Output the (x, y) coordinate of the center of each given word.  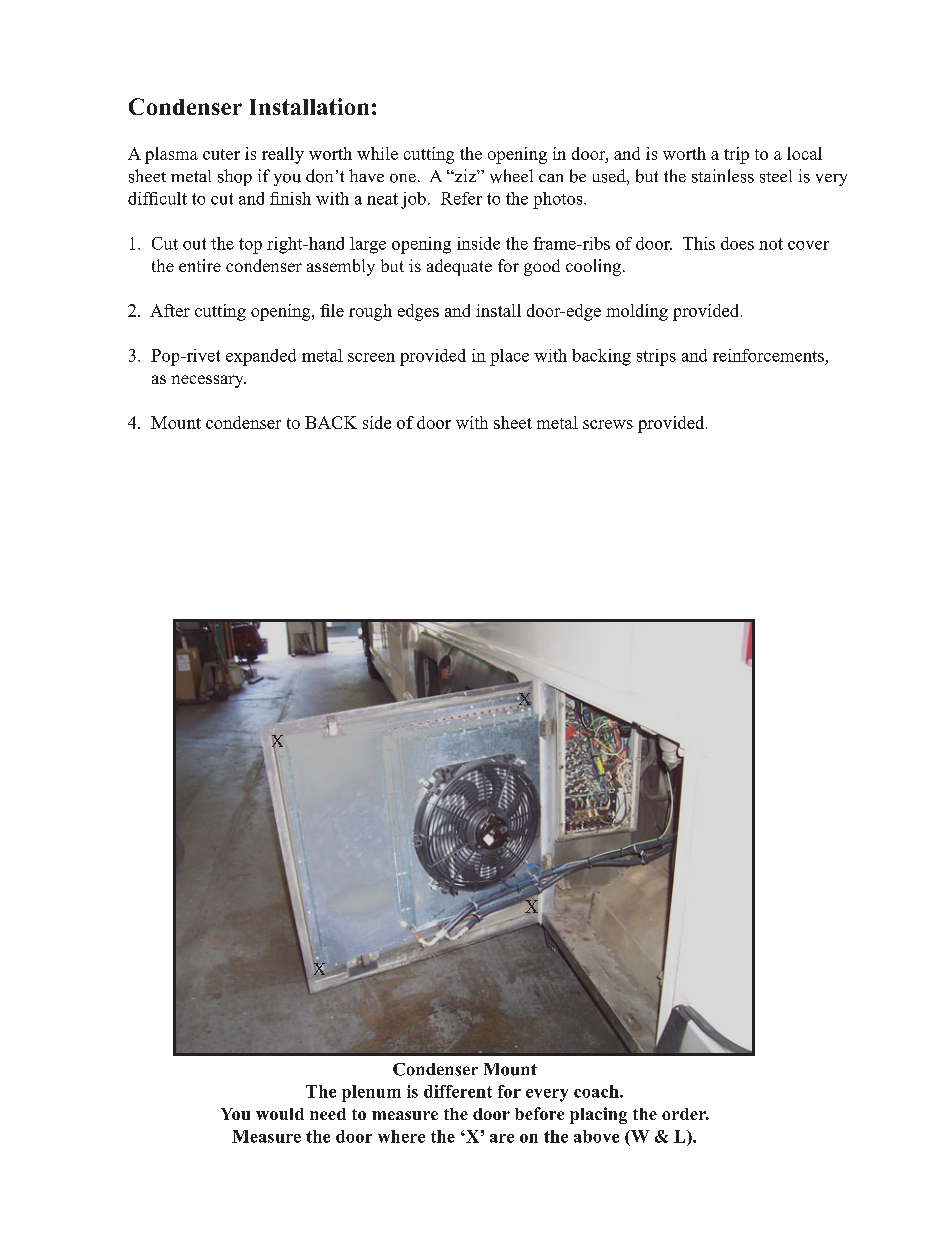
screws (608, 424)
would (280, 1114)
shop (235, 177)
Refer (461, 198)
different (458, 1091)
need (328, 1114)
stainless (723, 176)
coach (597, 1091)
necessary (208, 381)
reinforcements (768, 355)
